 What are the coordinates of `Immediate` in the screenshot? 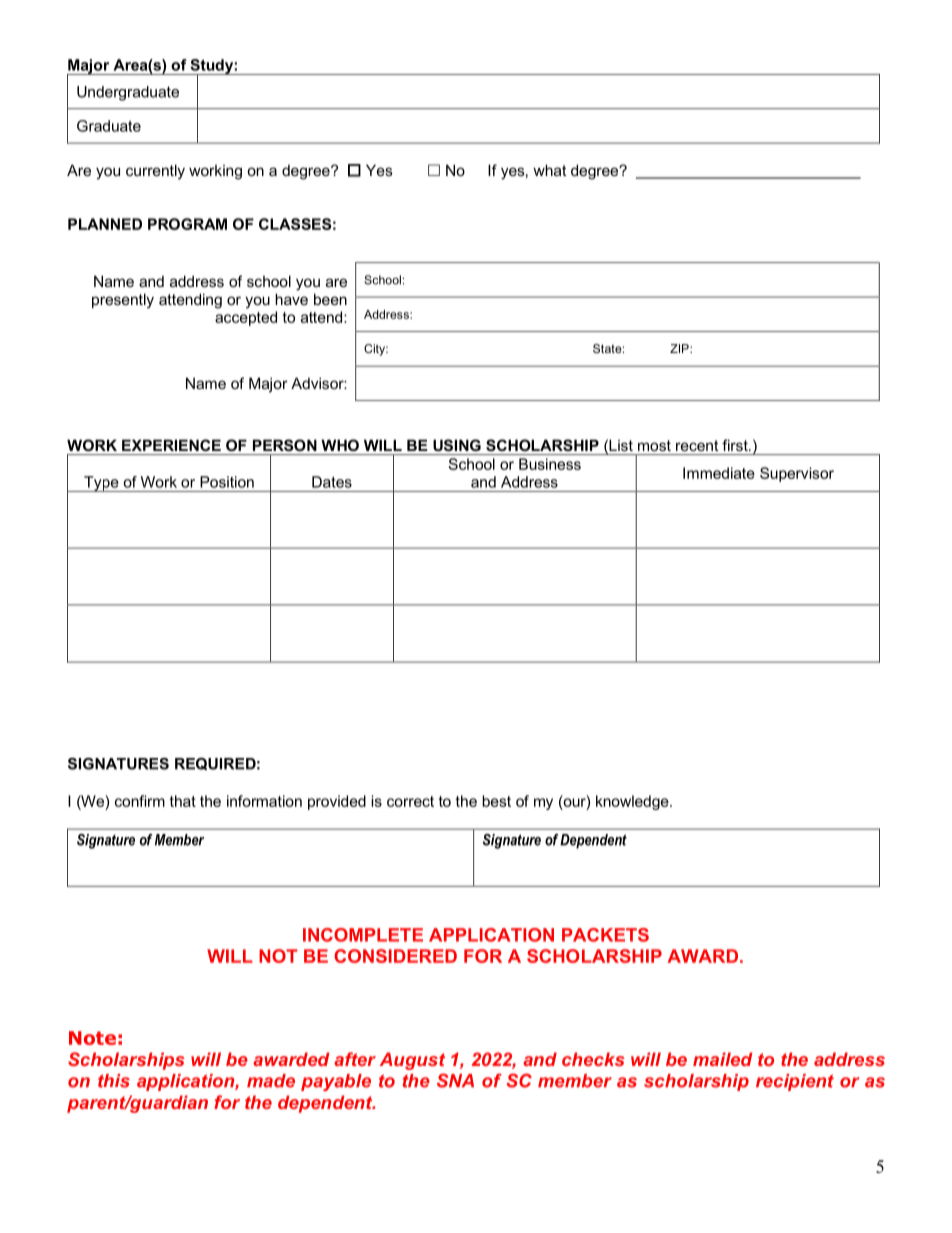 It's located at (719, 473).
